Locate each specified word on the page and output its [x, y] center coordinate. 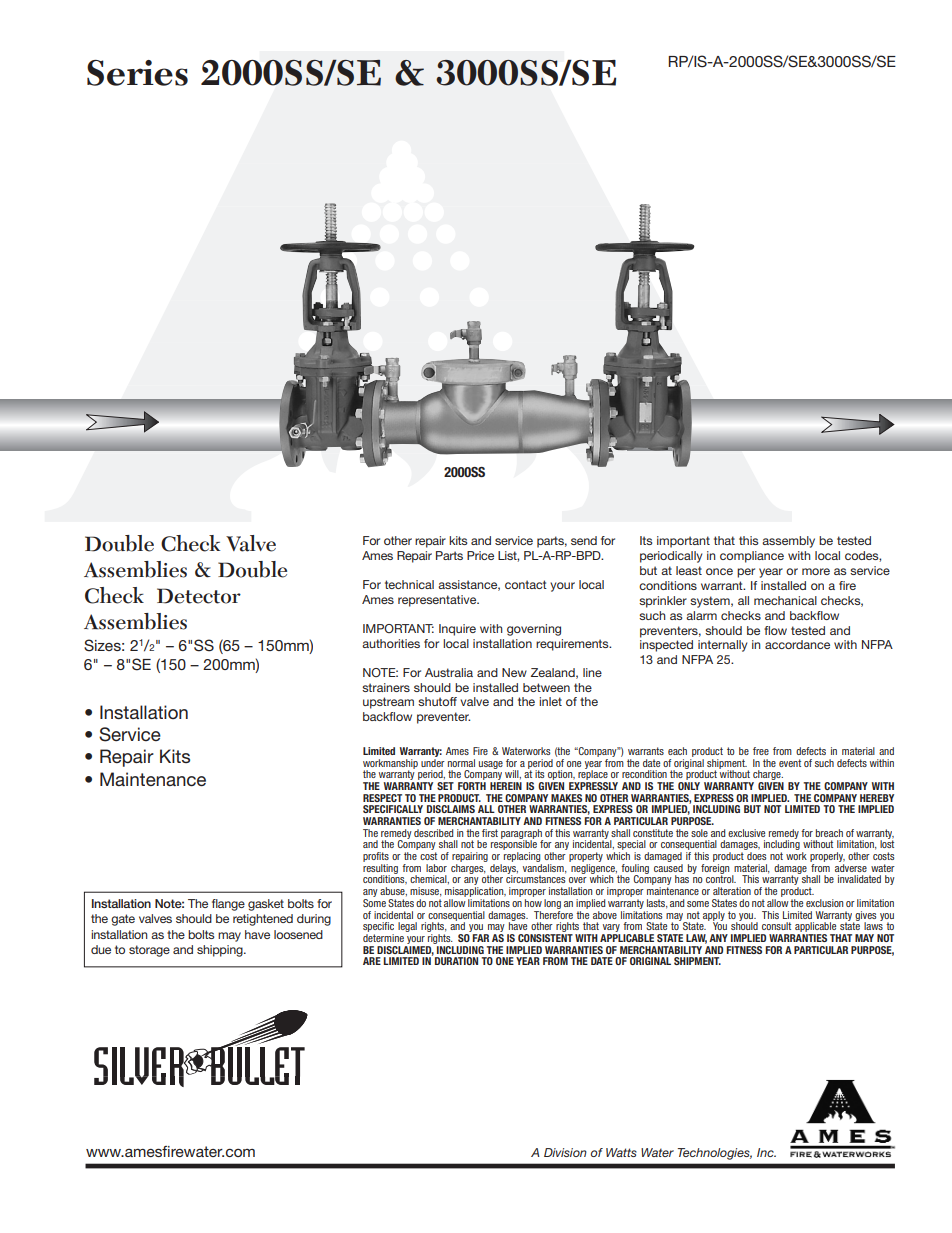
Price [480, 555]
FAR [480, 938]
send [584, 540]
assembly [788, 542]
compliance [752, 557]
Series [137, 73]
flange [228, 905]
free [761, 751]
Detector [199, 596]
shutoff [437, 701]
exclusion [824, 903]
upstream [388, 703]
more [816, 571]
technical [409, 584]
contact [526, 584]
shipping [221, 951]
